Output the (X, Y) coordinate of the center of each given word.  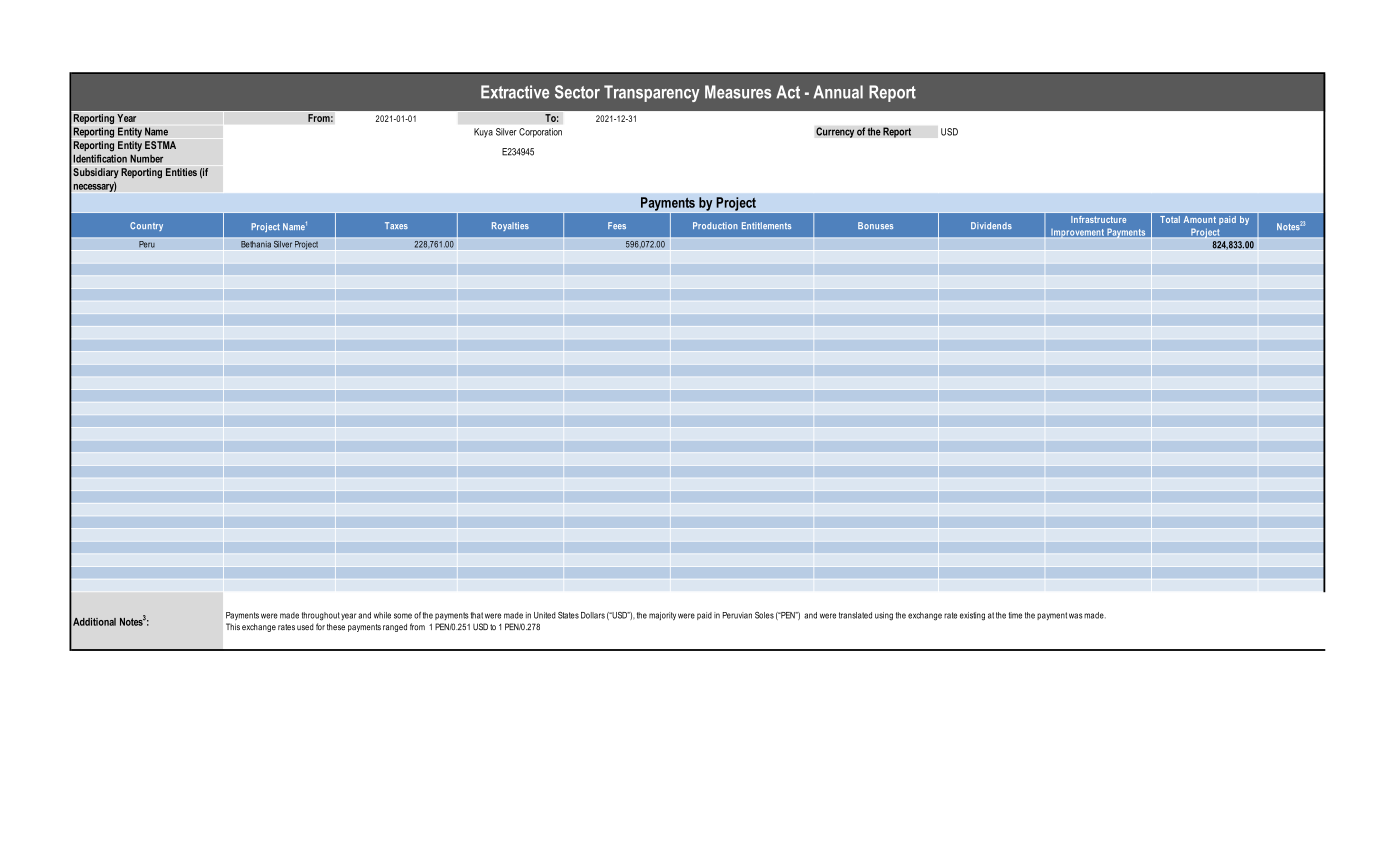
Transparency (652, 93)
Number (146, 158)
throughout (321, 616)
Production (715, 225)
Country (146, 226)
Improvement (1077, 234)
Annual (838, 92)
